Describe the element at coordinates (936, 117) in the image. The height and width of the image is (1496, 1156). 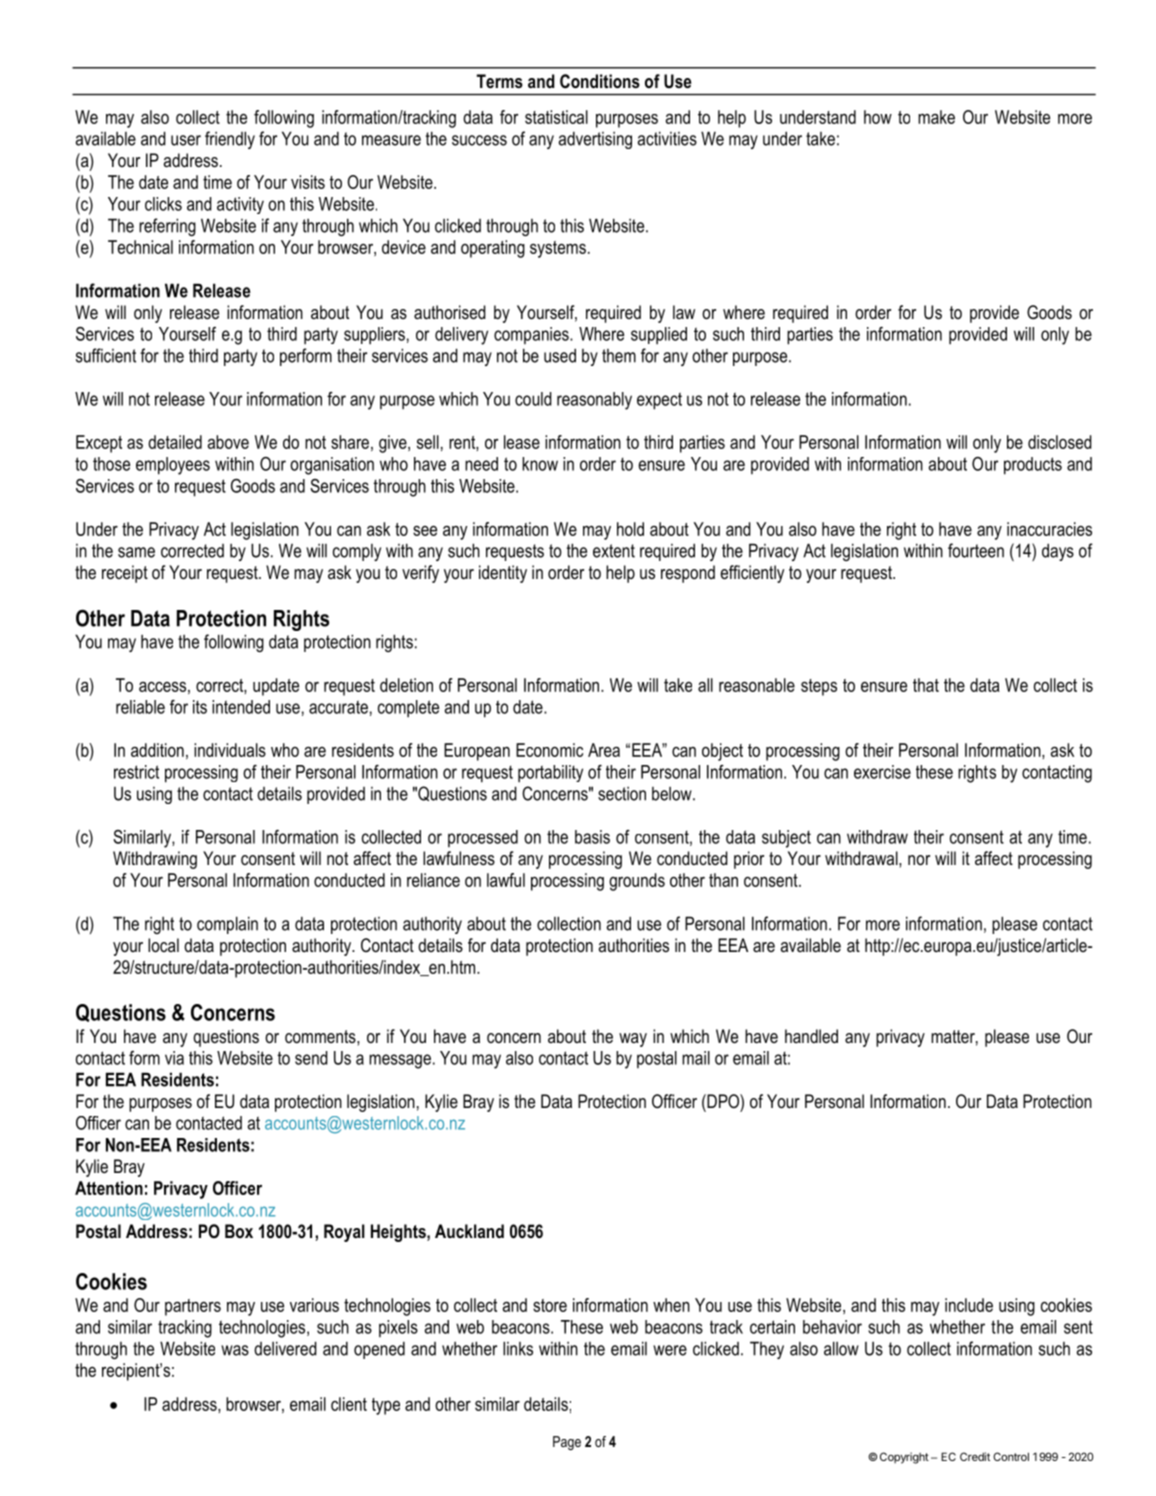
I see `make` at that location.
